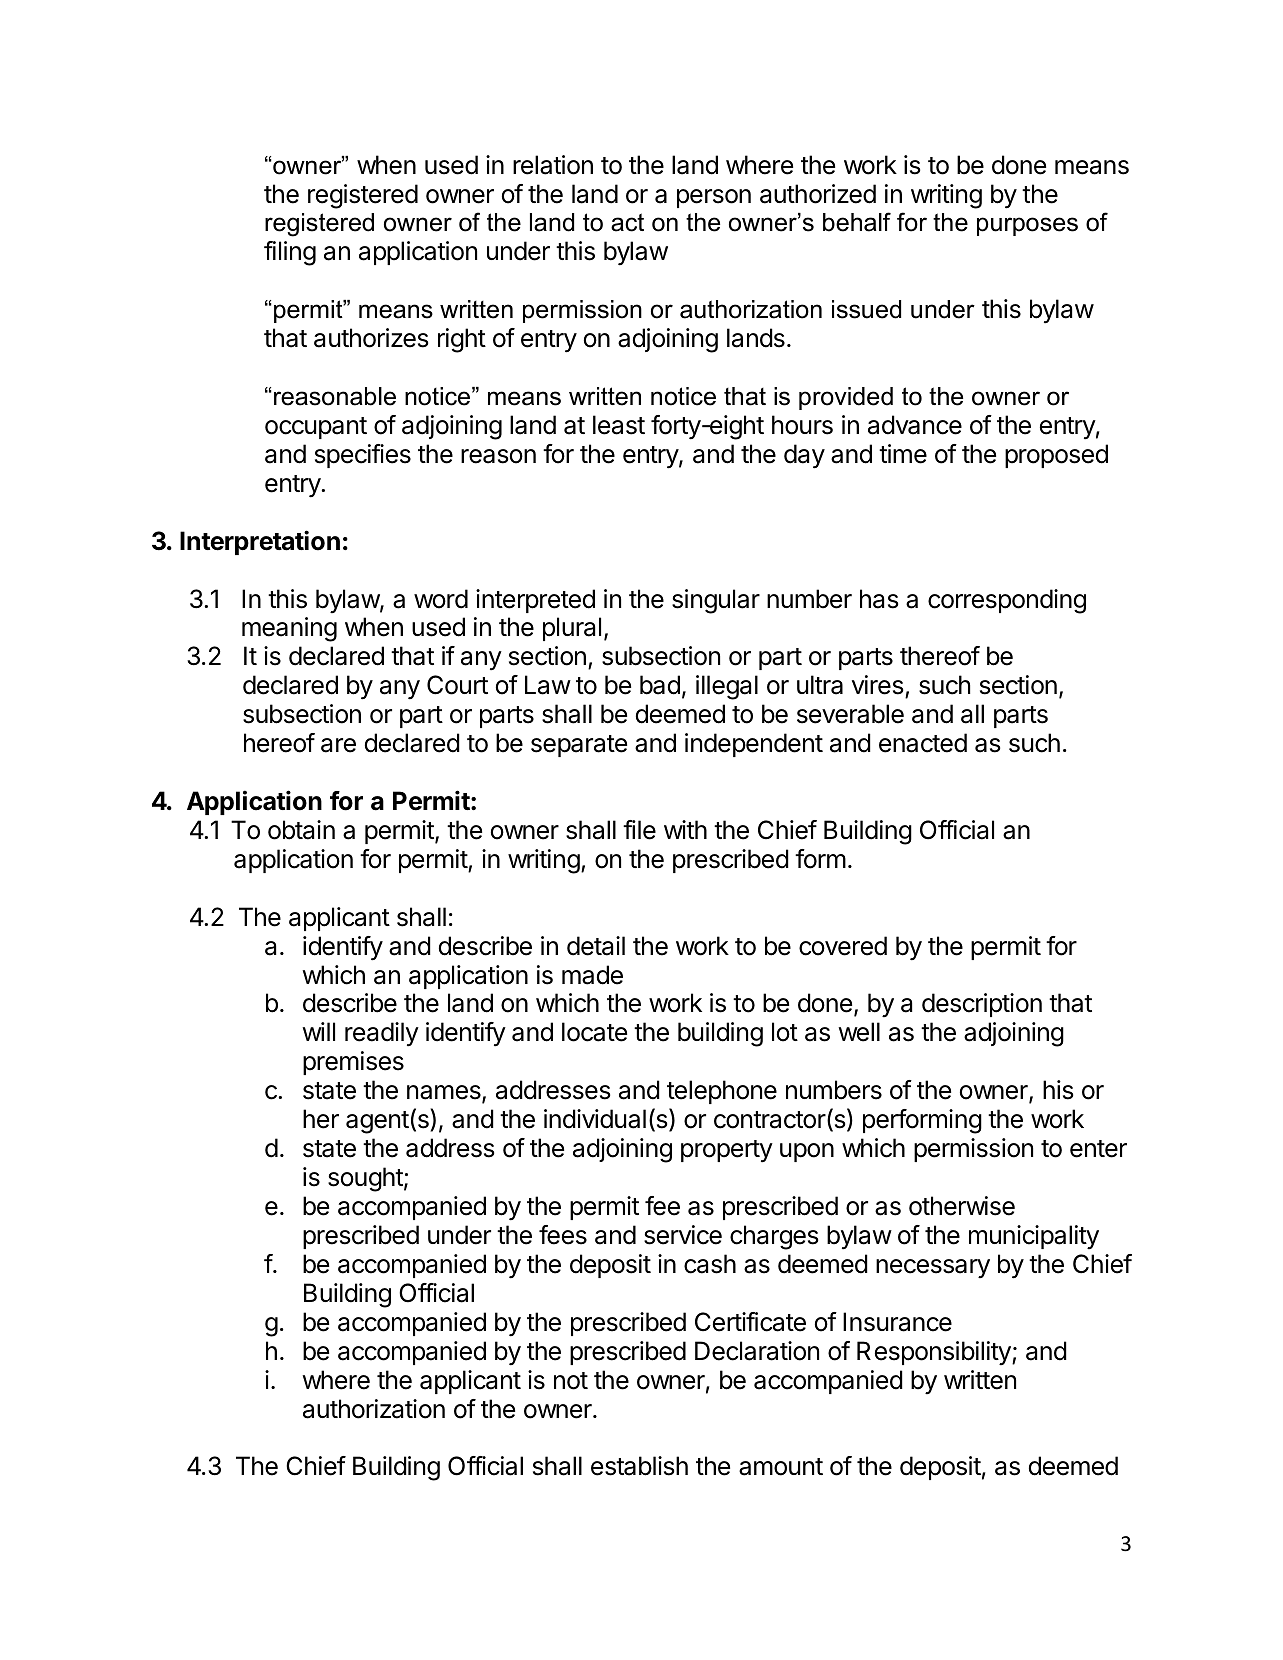  What do you see at coordinates (1056, 456) in the document?
I see `proposed` at bounding box center [1056, 456].
